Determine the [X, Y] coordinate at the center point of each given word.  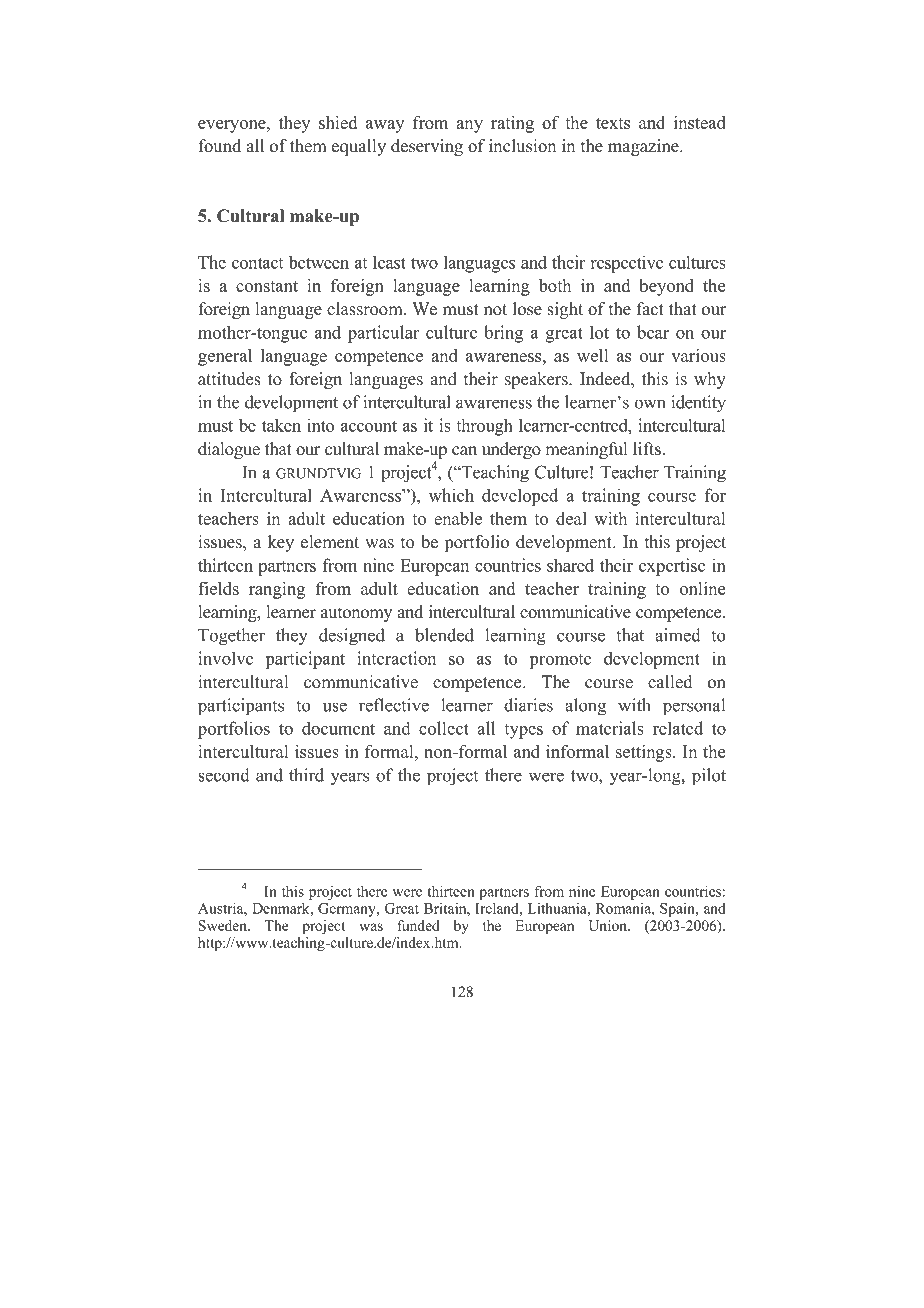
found [220, 146]
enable [458, 518]
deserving [427, 147]
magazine [644, 147]
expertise [672, 567]
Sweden [224, 925]
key [281, 543]
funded [418, 925]
